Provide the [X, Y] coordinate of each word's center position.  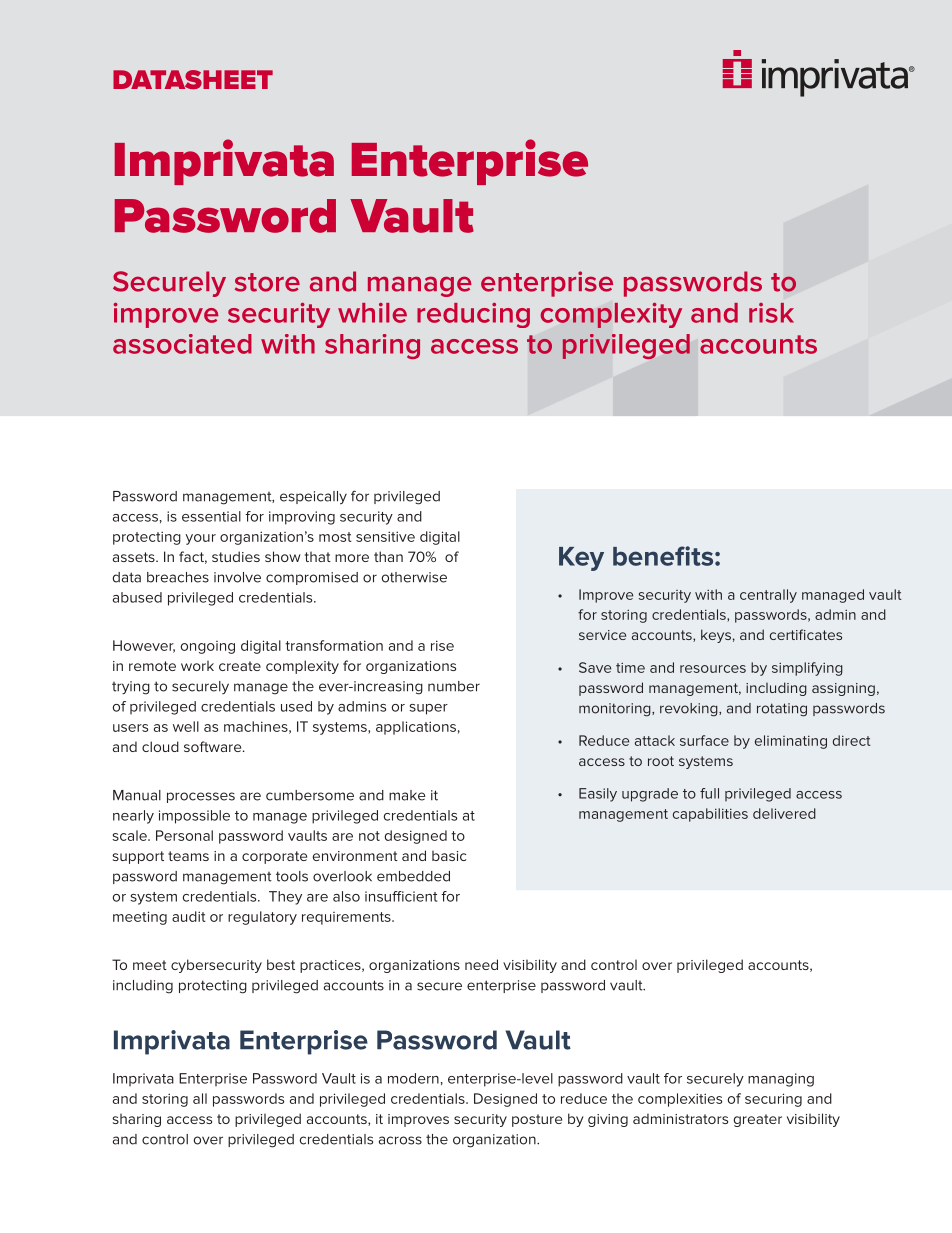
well [186, 726]
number [454, 686]
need [481, 964]
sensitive [385, 536]
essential [211, 516]
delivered [784, 813]
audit [189, 916]
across [400, 1140]
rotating [782, 710]
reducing [473, 315]
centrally [768, 596]
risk [771, 313]
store [267, 282]
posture [537, 1120]
